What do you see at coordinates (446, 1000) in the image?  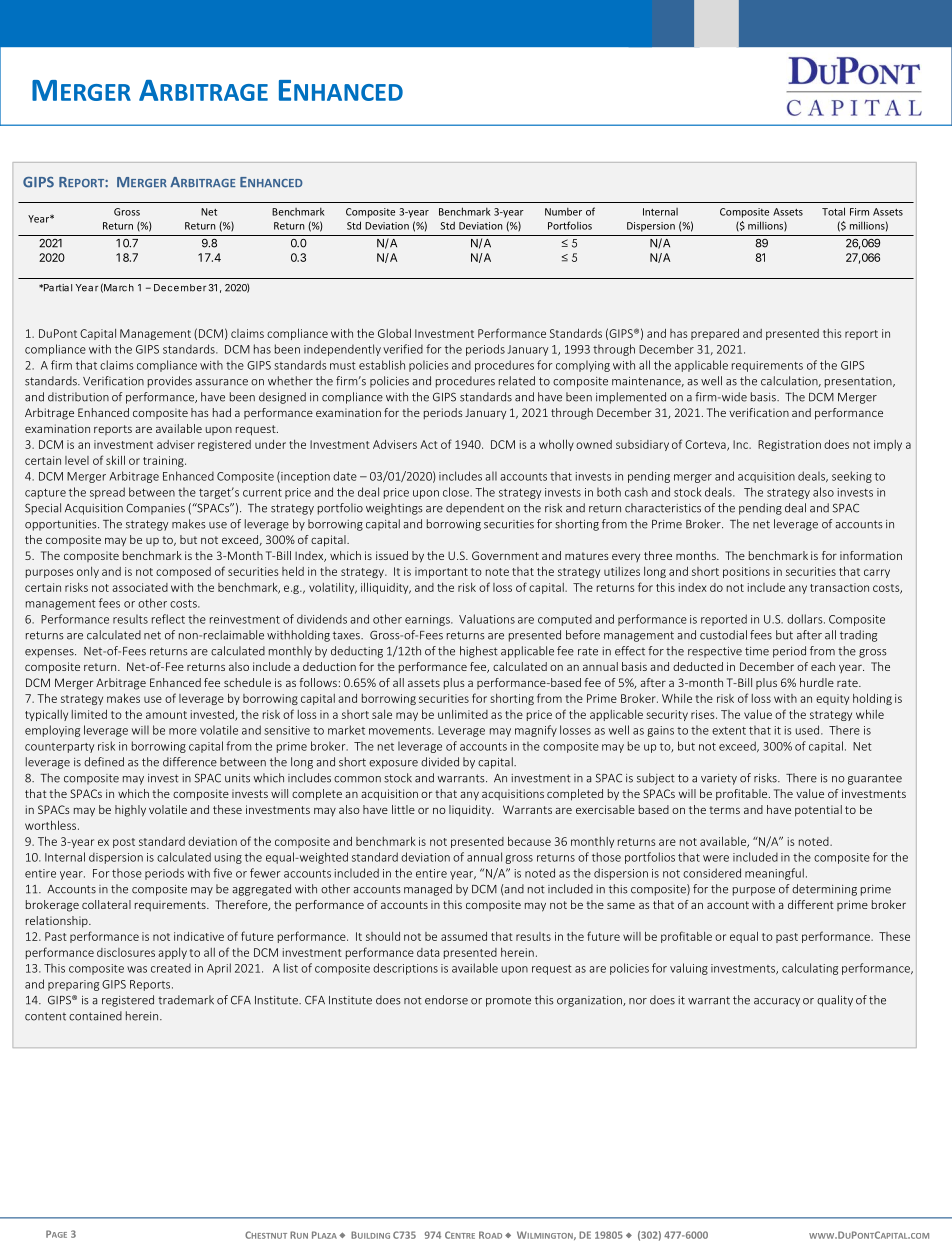 I see `endorse` at bounding box center [446, 1000].
